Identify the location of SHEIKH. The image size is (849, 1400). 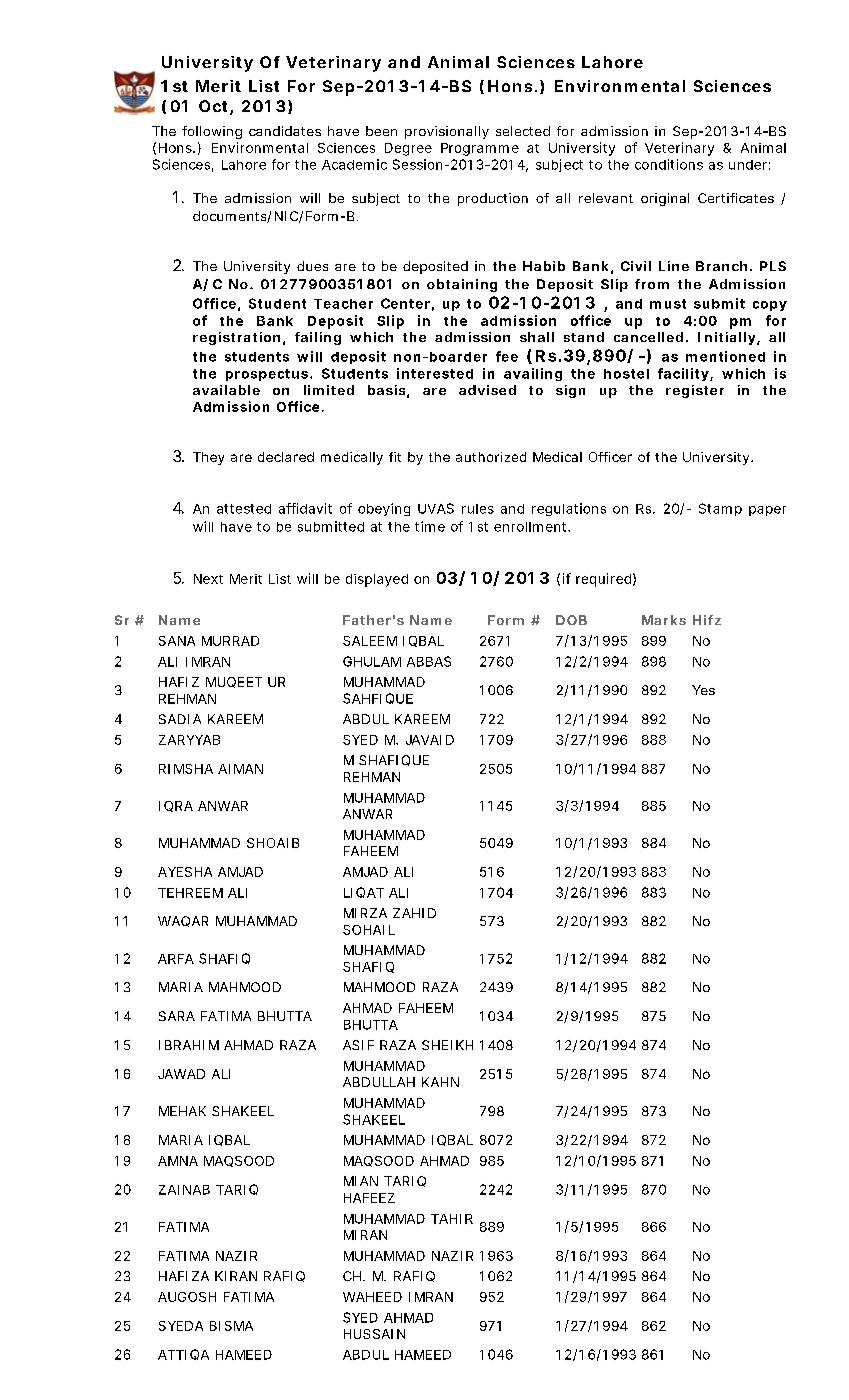
(447, 1045).
